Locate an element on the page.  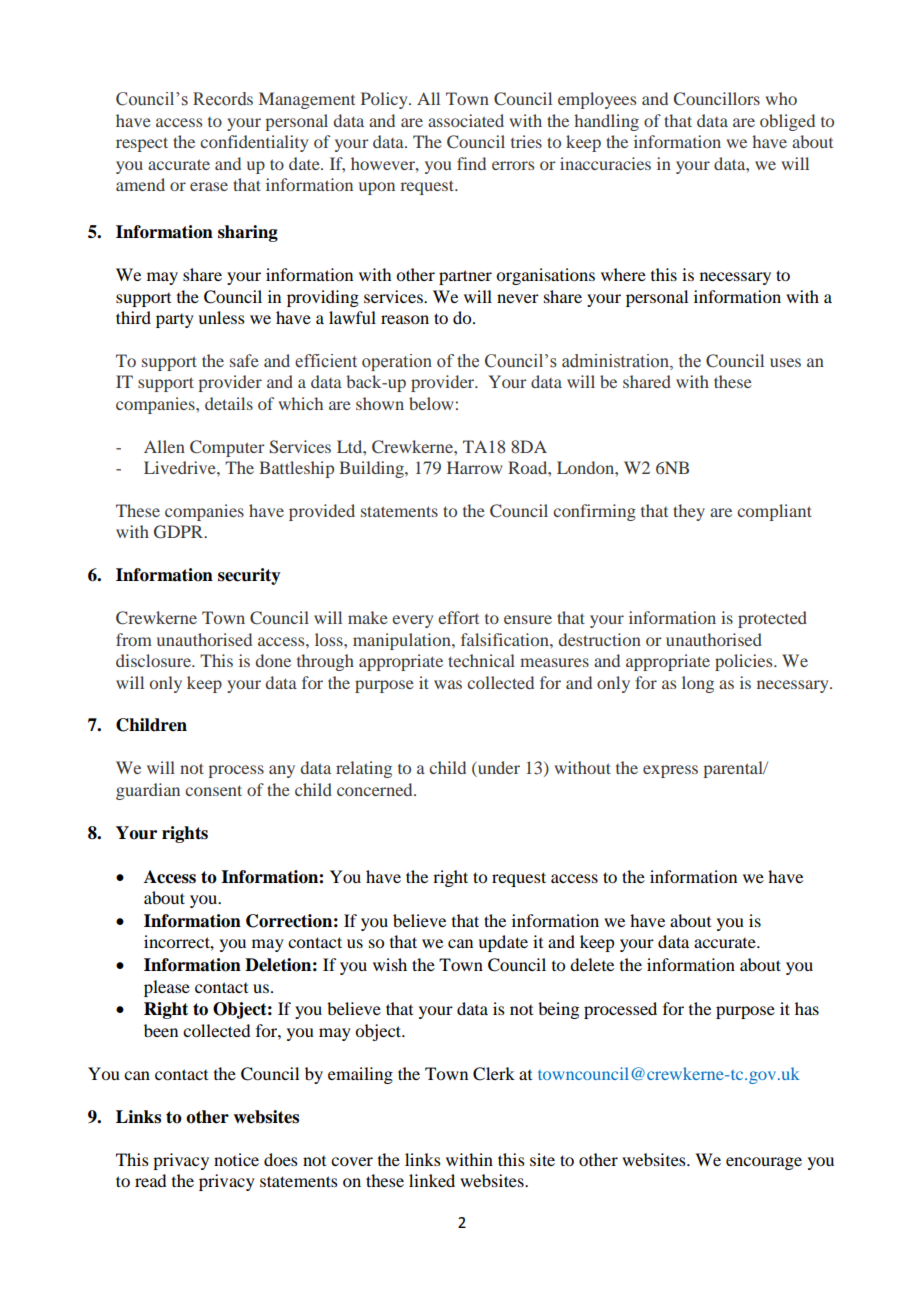
please is located at coordinates (167, 988).
